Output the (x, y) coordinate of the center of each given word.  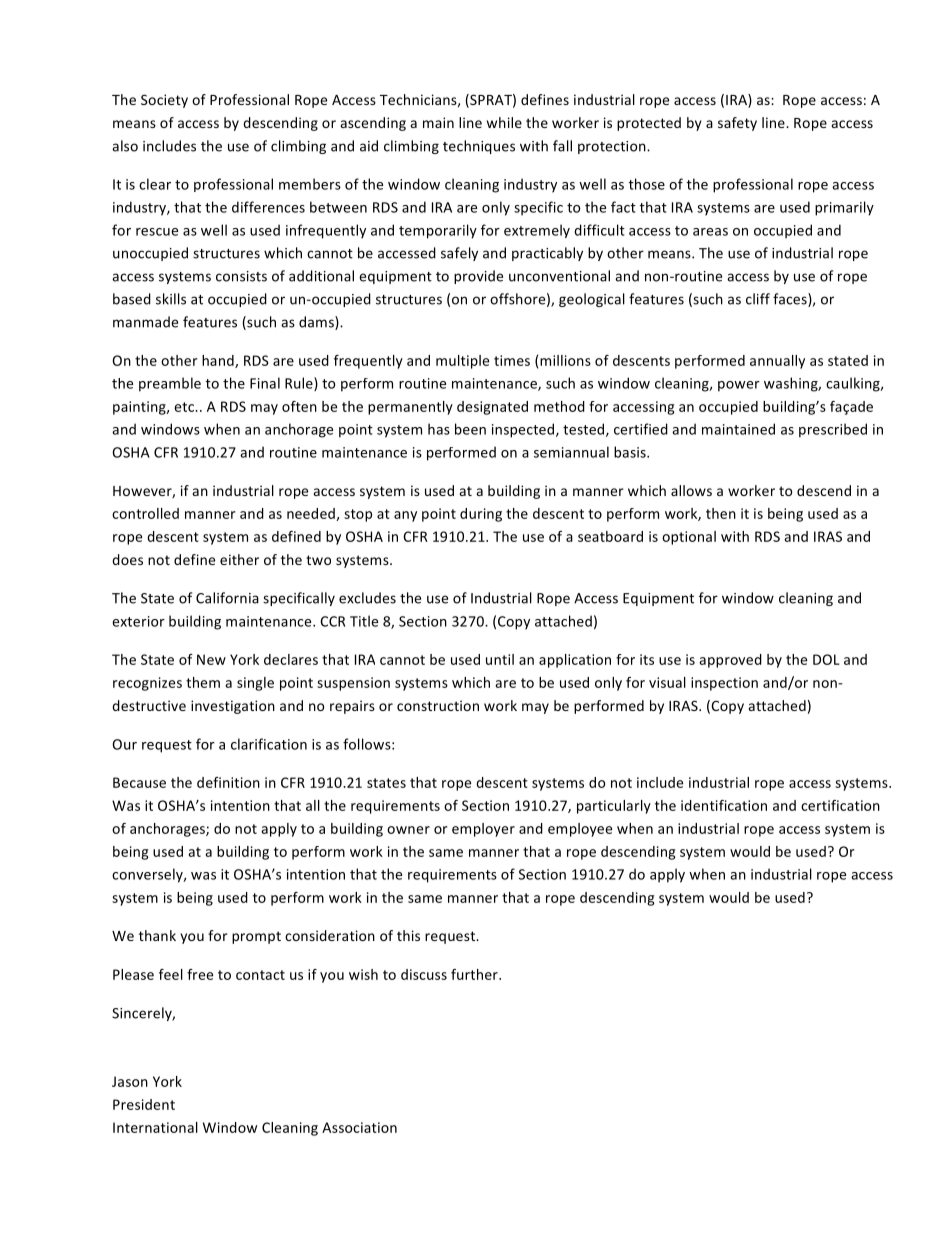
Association (359, 1127)
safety (737, 124)
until (500, 659)
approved (730, 661)
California (227, 598)
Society (164, 101)
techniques (479, 147)
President (144, 1104)
